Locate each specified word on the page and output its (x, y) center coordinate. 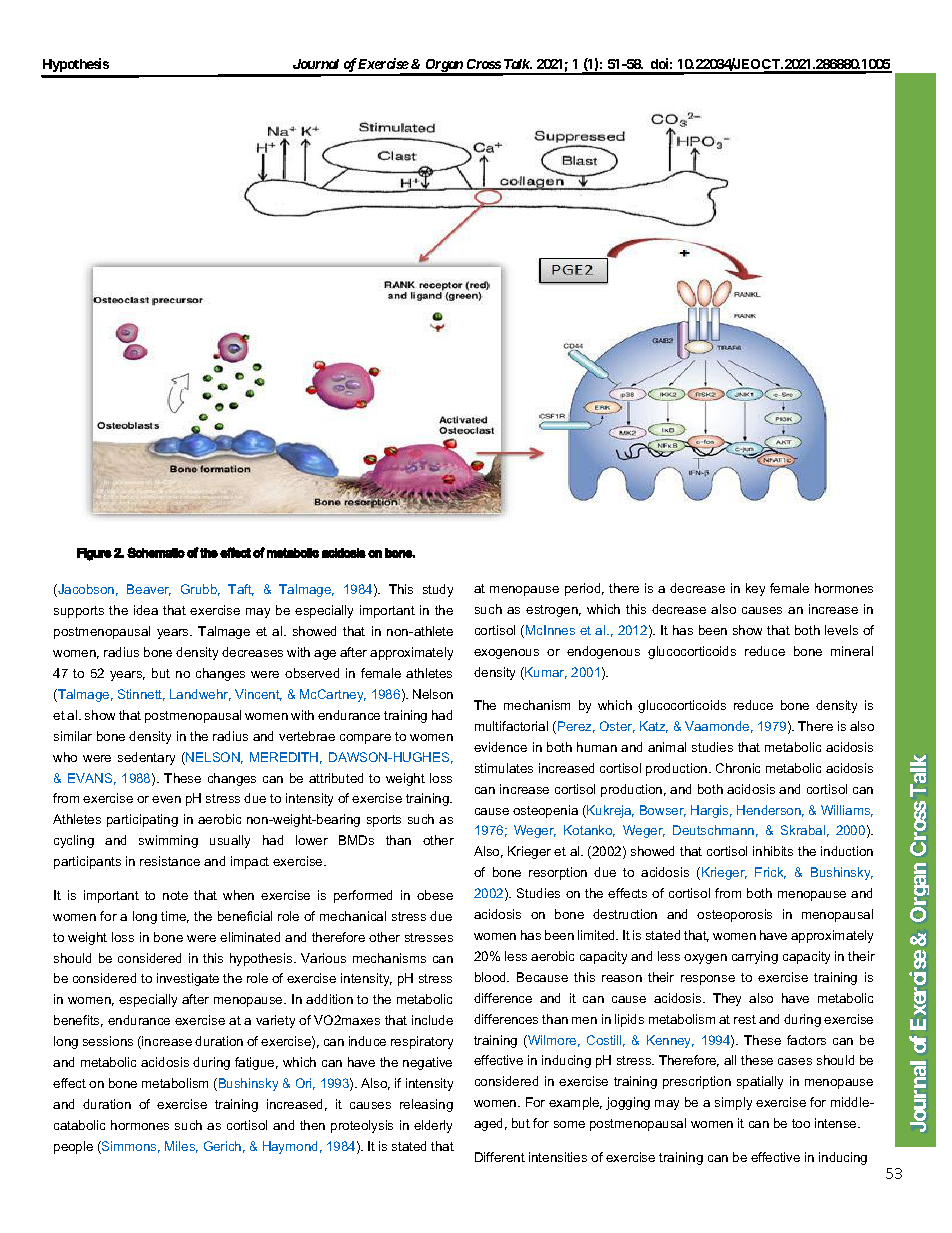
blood (492, 977)
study (438, 590)
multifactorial (511, 726)
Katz (654, 727)
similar (73, 736)
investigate (188, 979)
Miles (181, 1147)
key (755, 589)
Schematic (156, 552)
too (801, 1123)
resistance (170, 861)
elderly (433, 1126)
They (727, 999)
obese (435, 895)
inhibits (773, 851)
